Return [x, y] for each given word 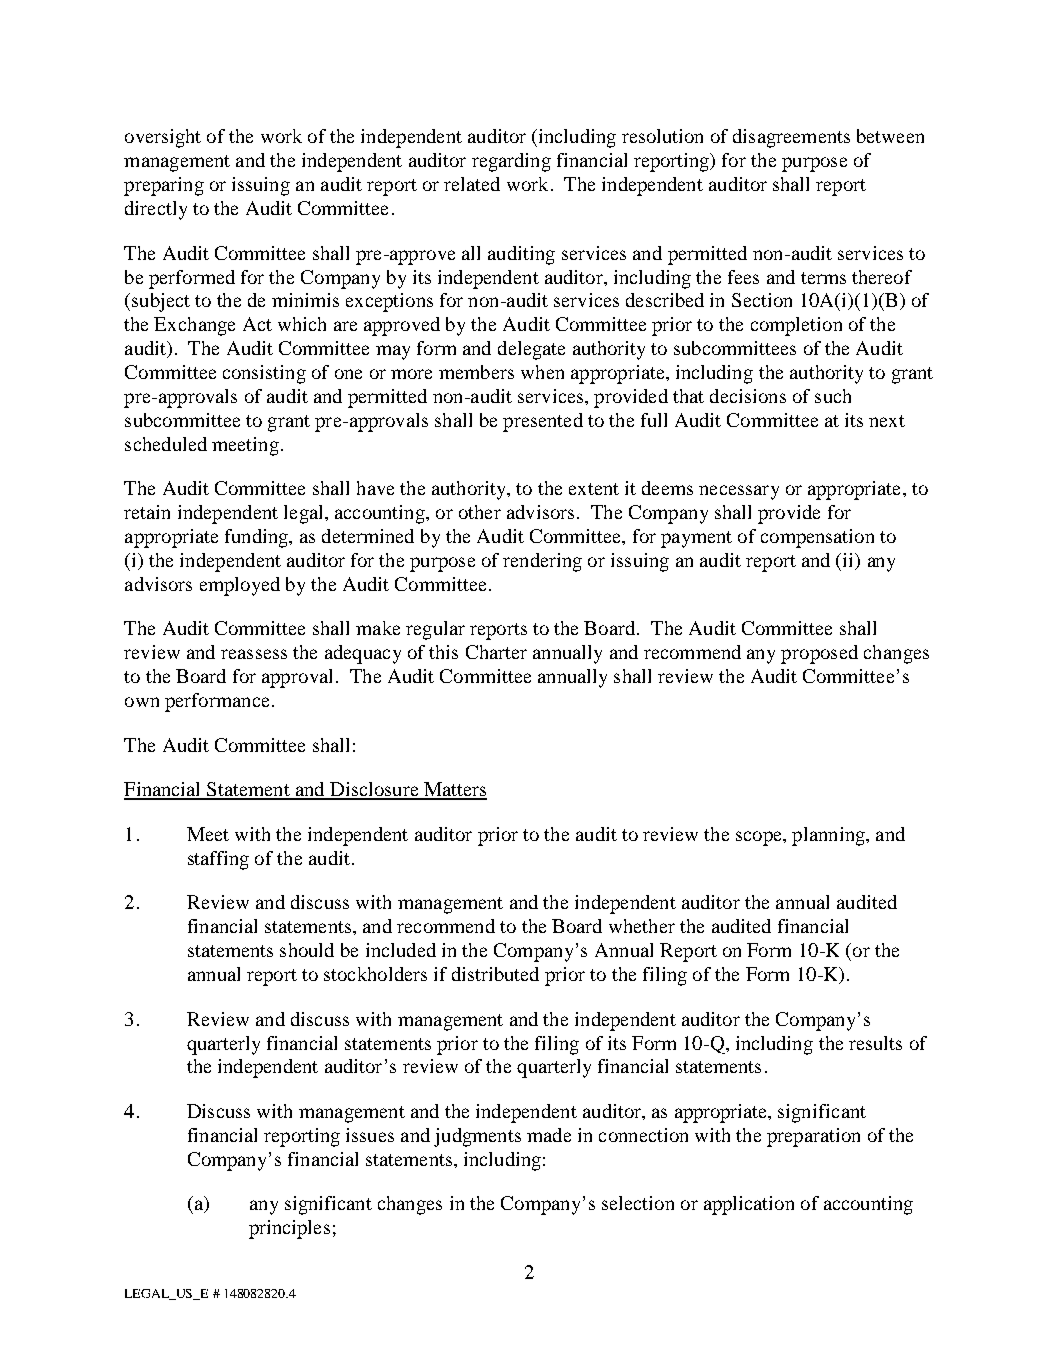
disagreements [791, 138]
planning [829, 836]
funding [257, 538]
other [480, 512]
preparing [164, 186]
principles [289, 1229]
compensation [817, 538]
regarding [511, 162]
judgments [477, 1137]
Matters [454, 790]
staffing [218, 860]
